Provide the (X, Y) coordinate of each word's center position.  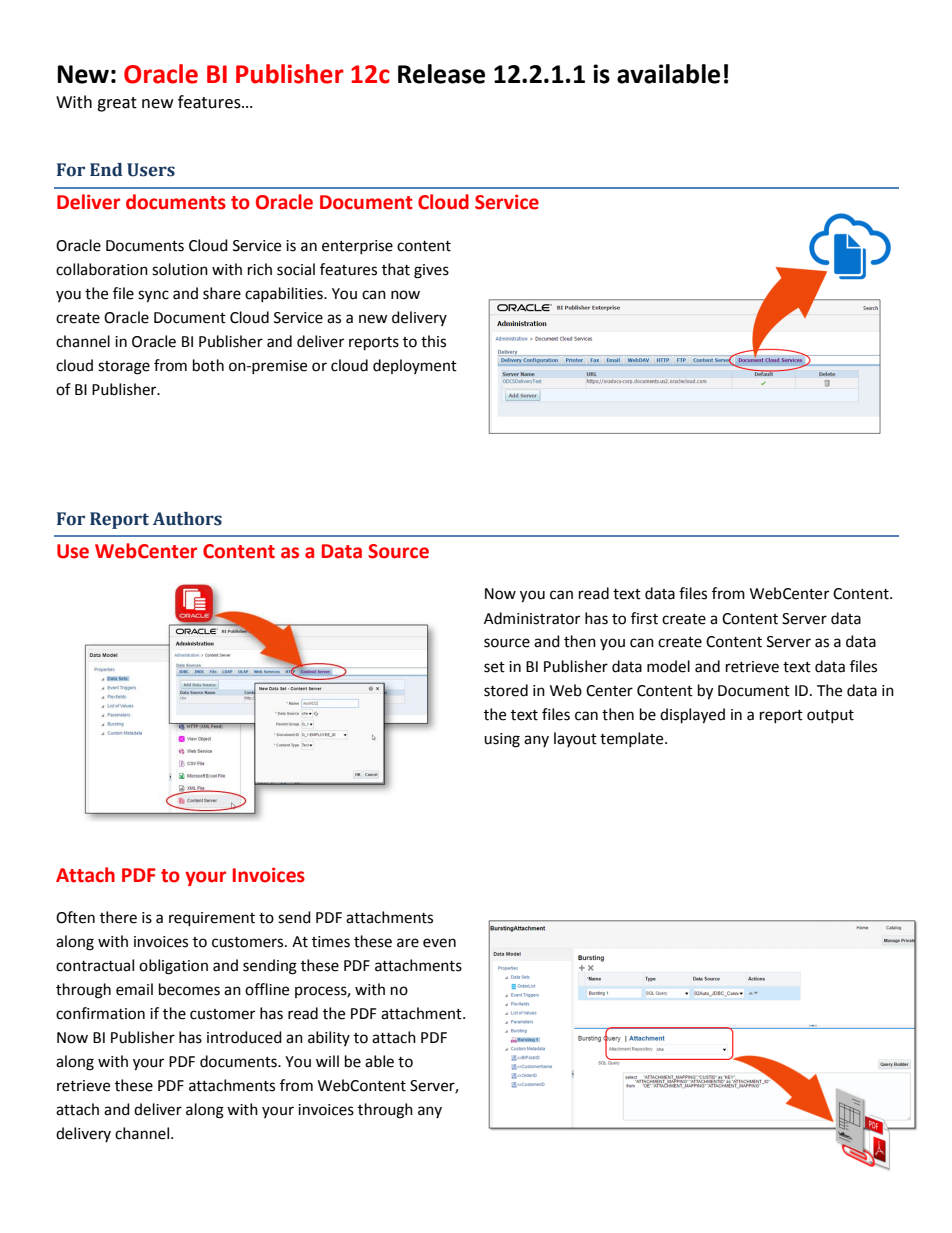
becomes (189, 989)
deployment (415, 366)
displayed (692, 716)
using (502, 740)
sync (153, 296)
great (117, 104)
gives (431, 271)
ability (329, 1038)
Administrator (532, 618)
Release (441, 74)
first (644, 618)
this (433, 341)
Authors (187, 519)
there (118, 917)
